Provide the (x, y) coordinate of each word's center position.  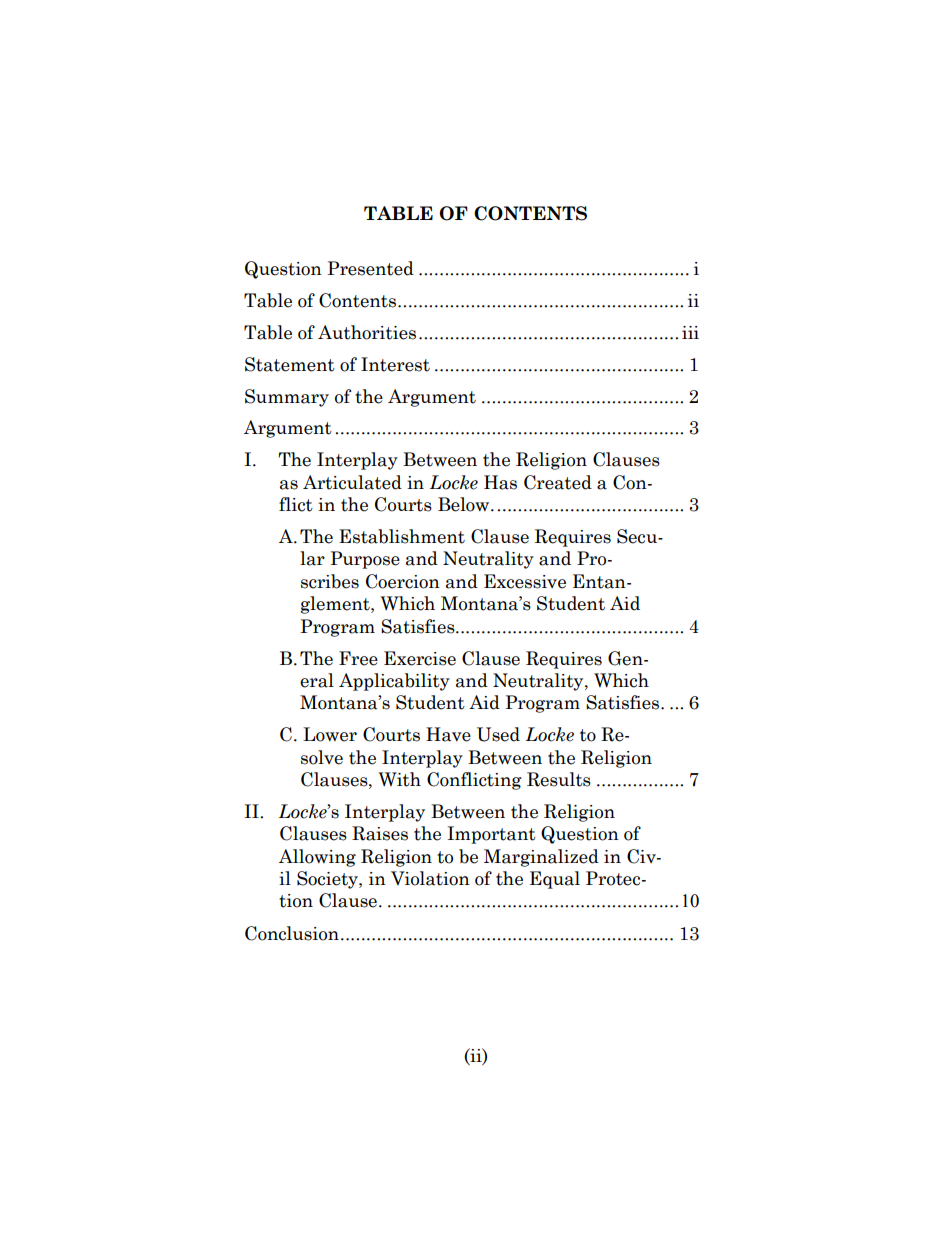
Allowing (317, 858)
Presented (370, 268)
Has (500, 482)
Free (358, 658)
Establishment (402, 536)
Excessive (525, 581)
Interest (395, 364)
